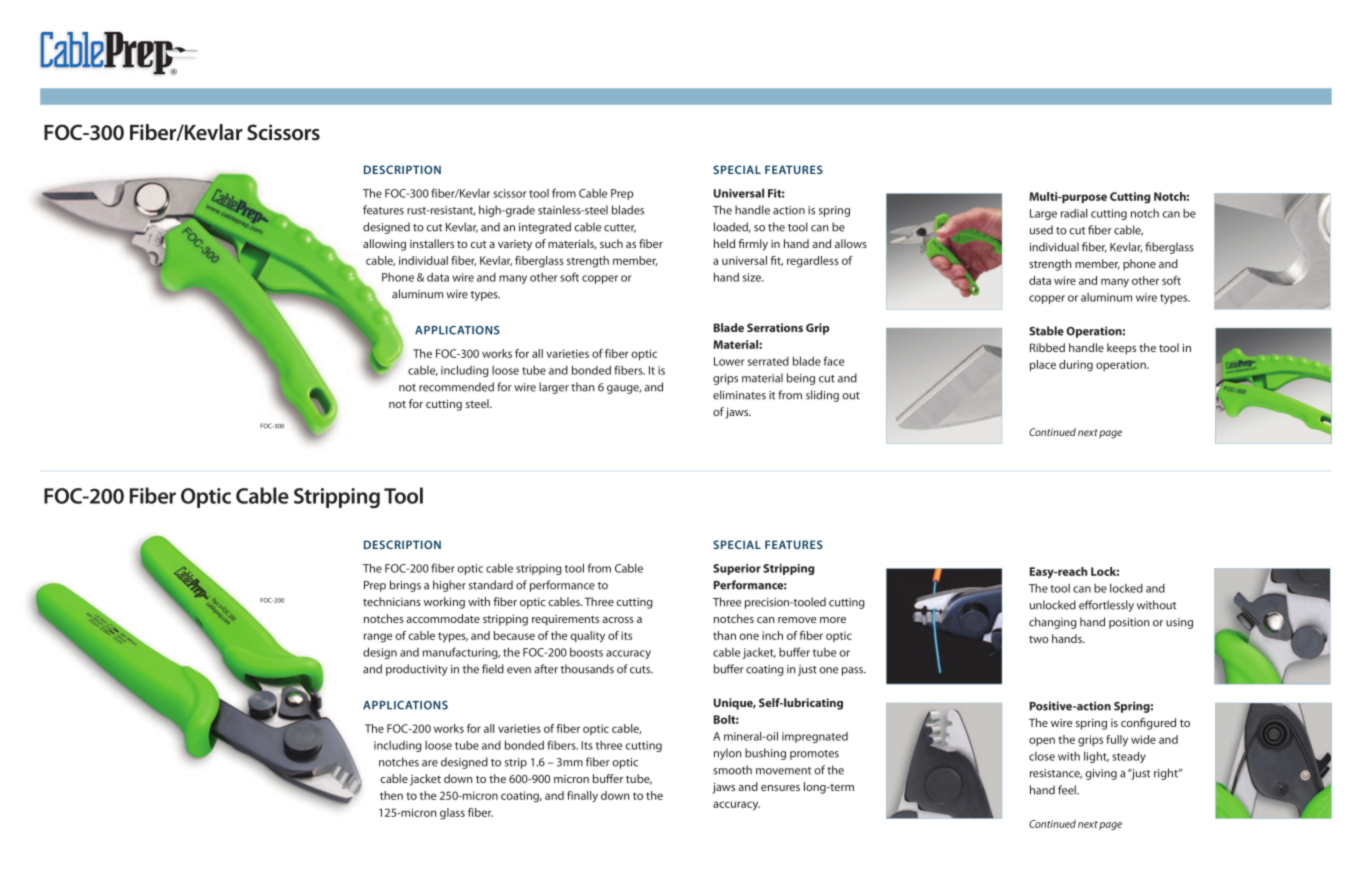 The image size is (1372, 887). What do you see at coordinates (430, 763) in the screenshot?
I see `are` at bounding box center [430, 763].
